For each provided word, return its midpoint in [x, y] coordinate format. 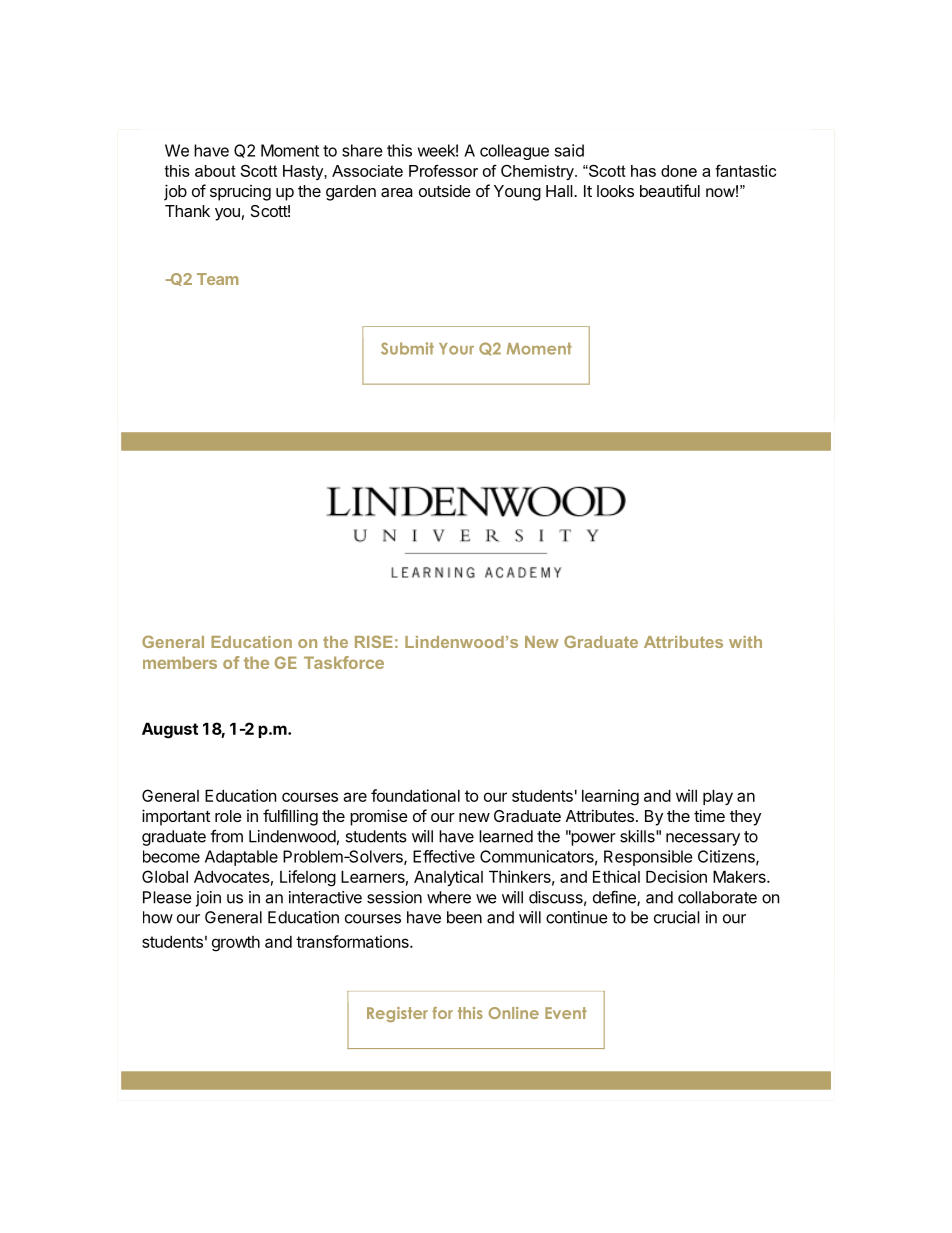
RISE [374, 641]
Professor [443, 171]
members [180, 662]
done [679, 171]
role [228, 816]
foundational [415, 795]
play [718, 797]
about [215, 171]
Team [217, 279]
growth [236, 944]
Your [456, 349]
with [745, 642]
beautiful [670, 190]
